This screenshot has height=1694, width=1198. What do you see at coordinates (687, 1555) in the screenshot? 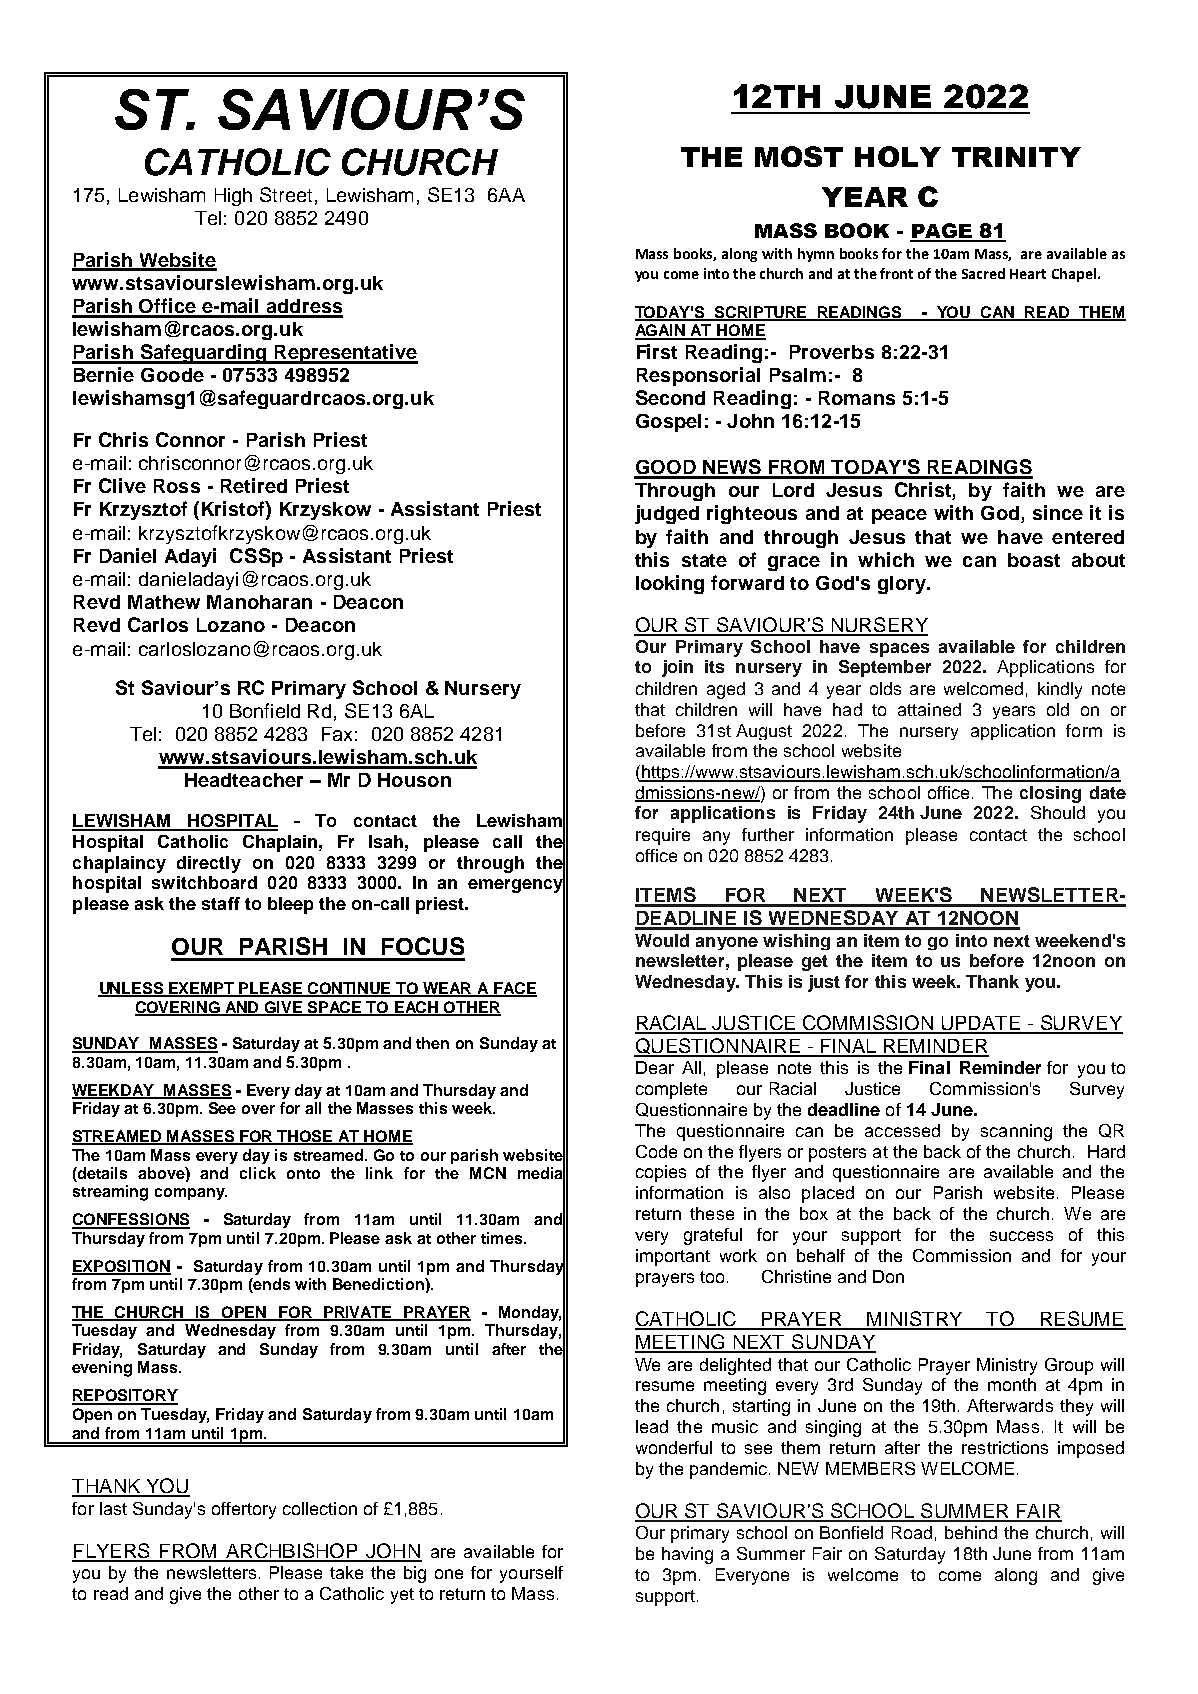
I see `having` at bounding box center [687, 1555].
